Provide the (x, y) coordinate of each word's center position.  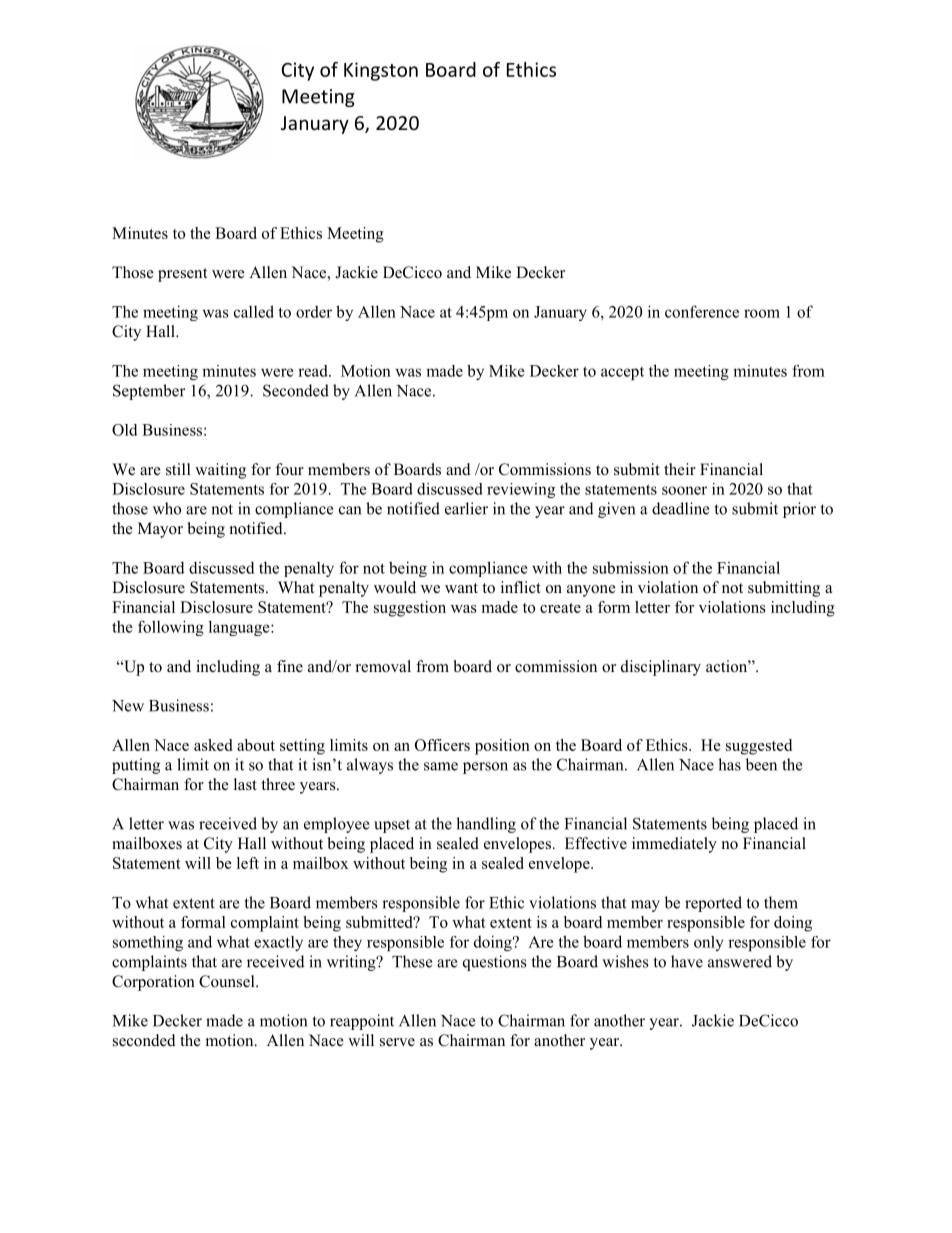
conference (702, 311)
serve (397, 1042)
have (687, 961)
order (314, 311)
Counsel (228, 981)
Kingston (381, 71)
